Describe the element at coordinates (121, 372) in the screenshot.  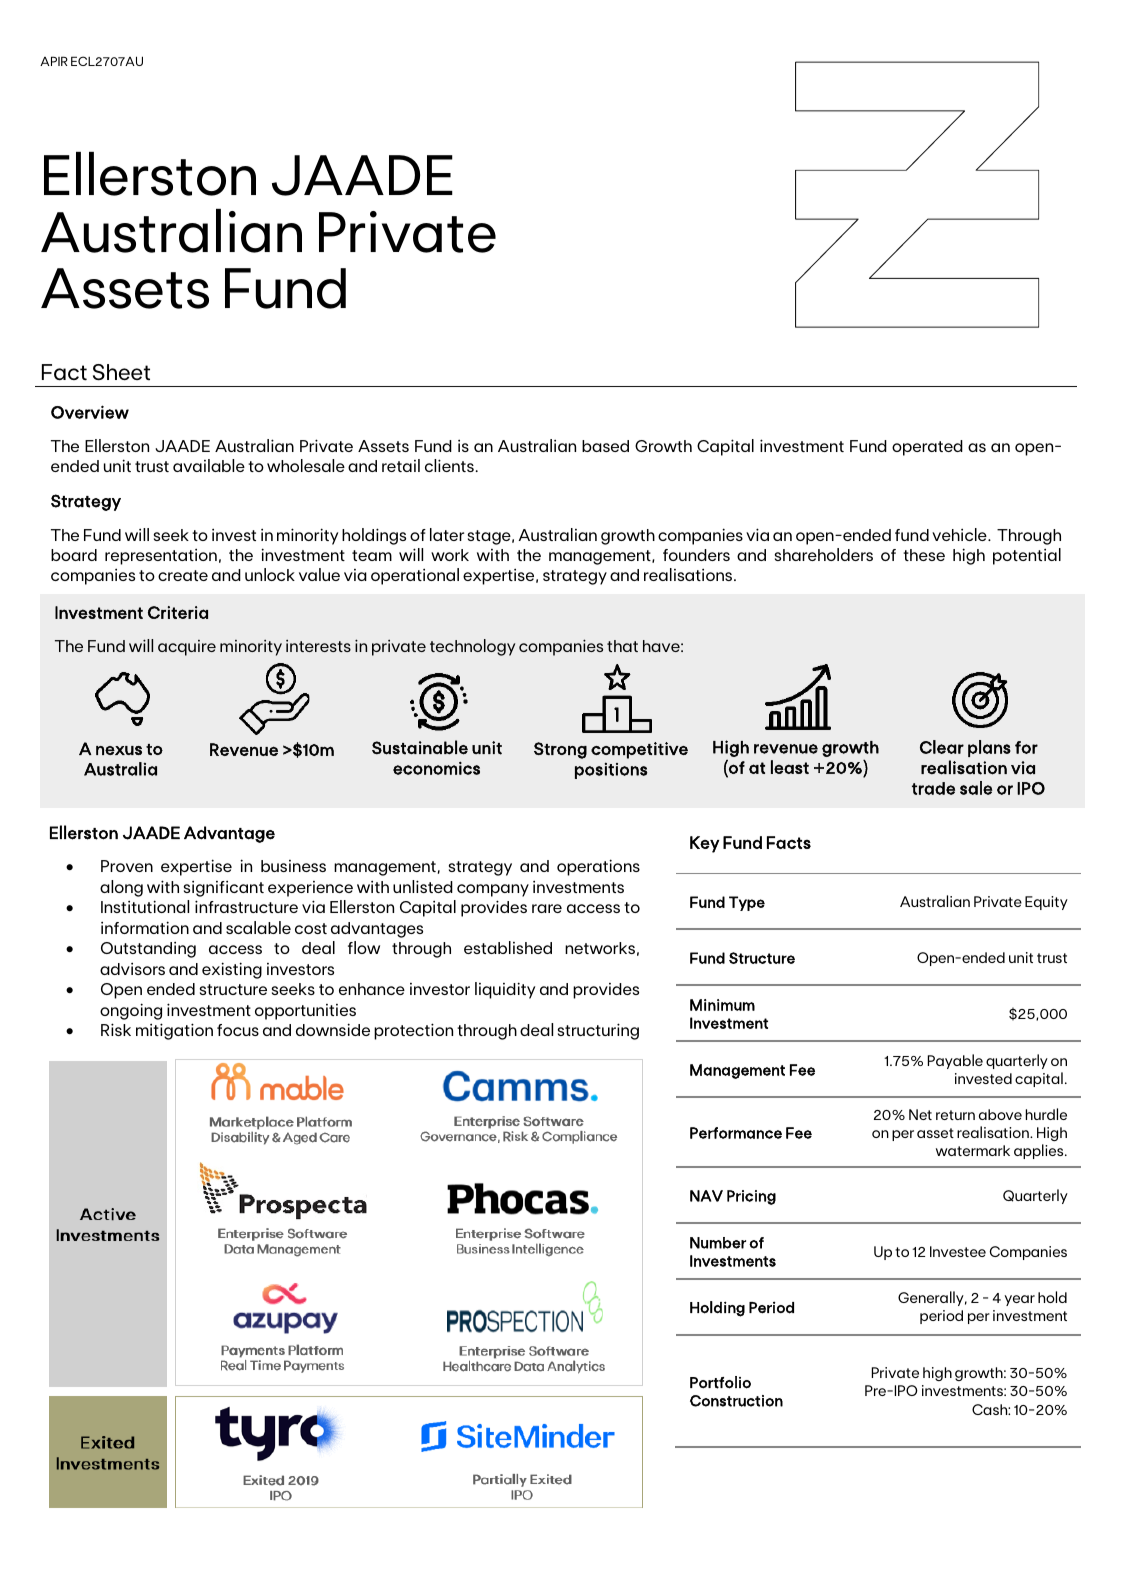
I see `Sheet` at that location.
